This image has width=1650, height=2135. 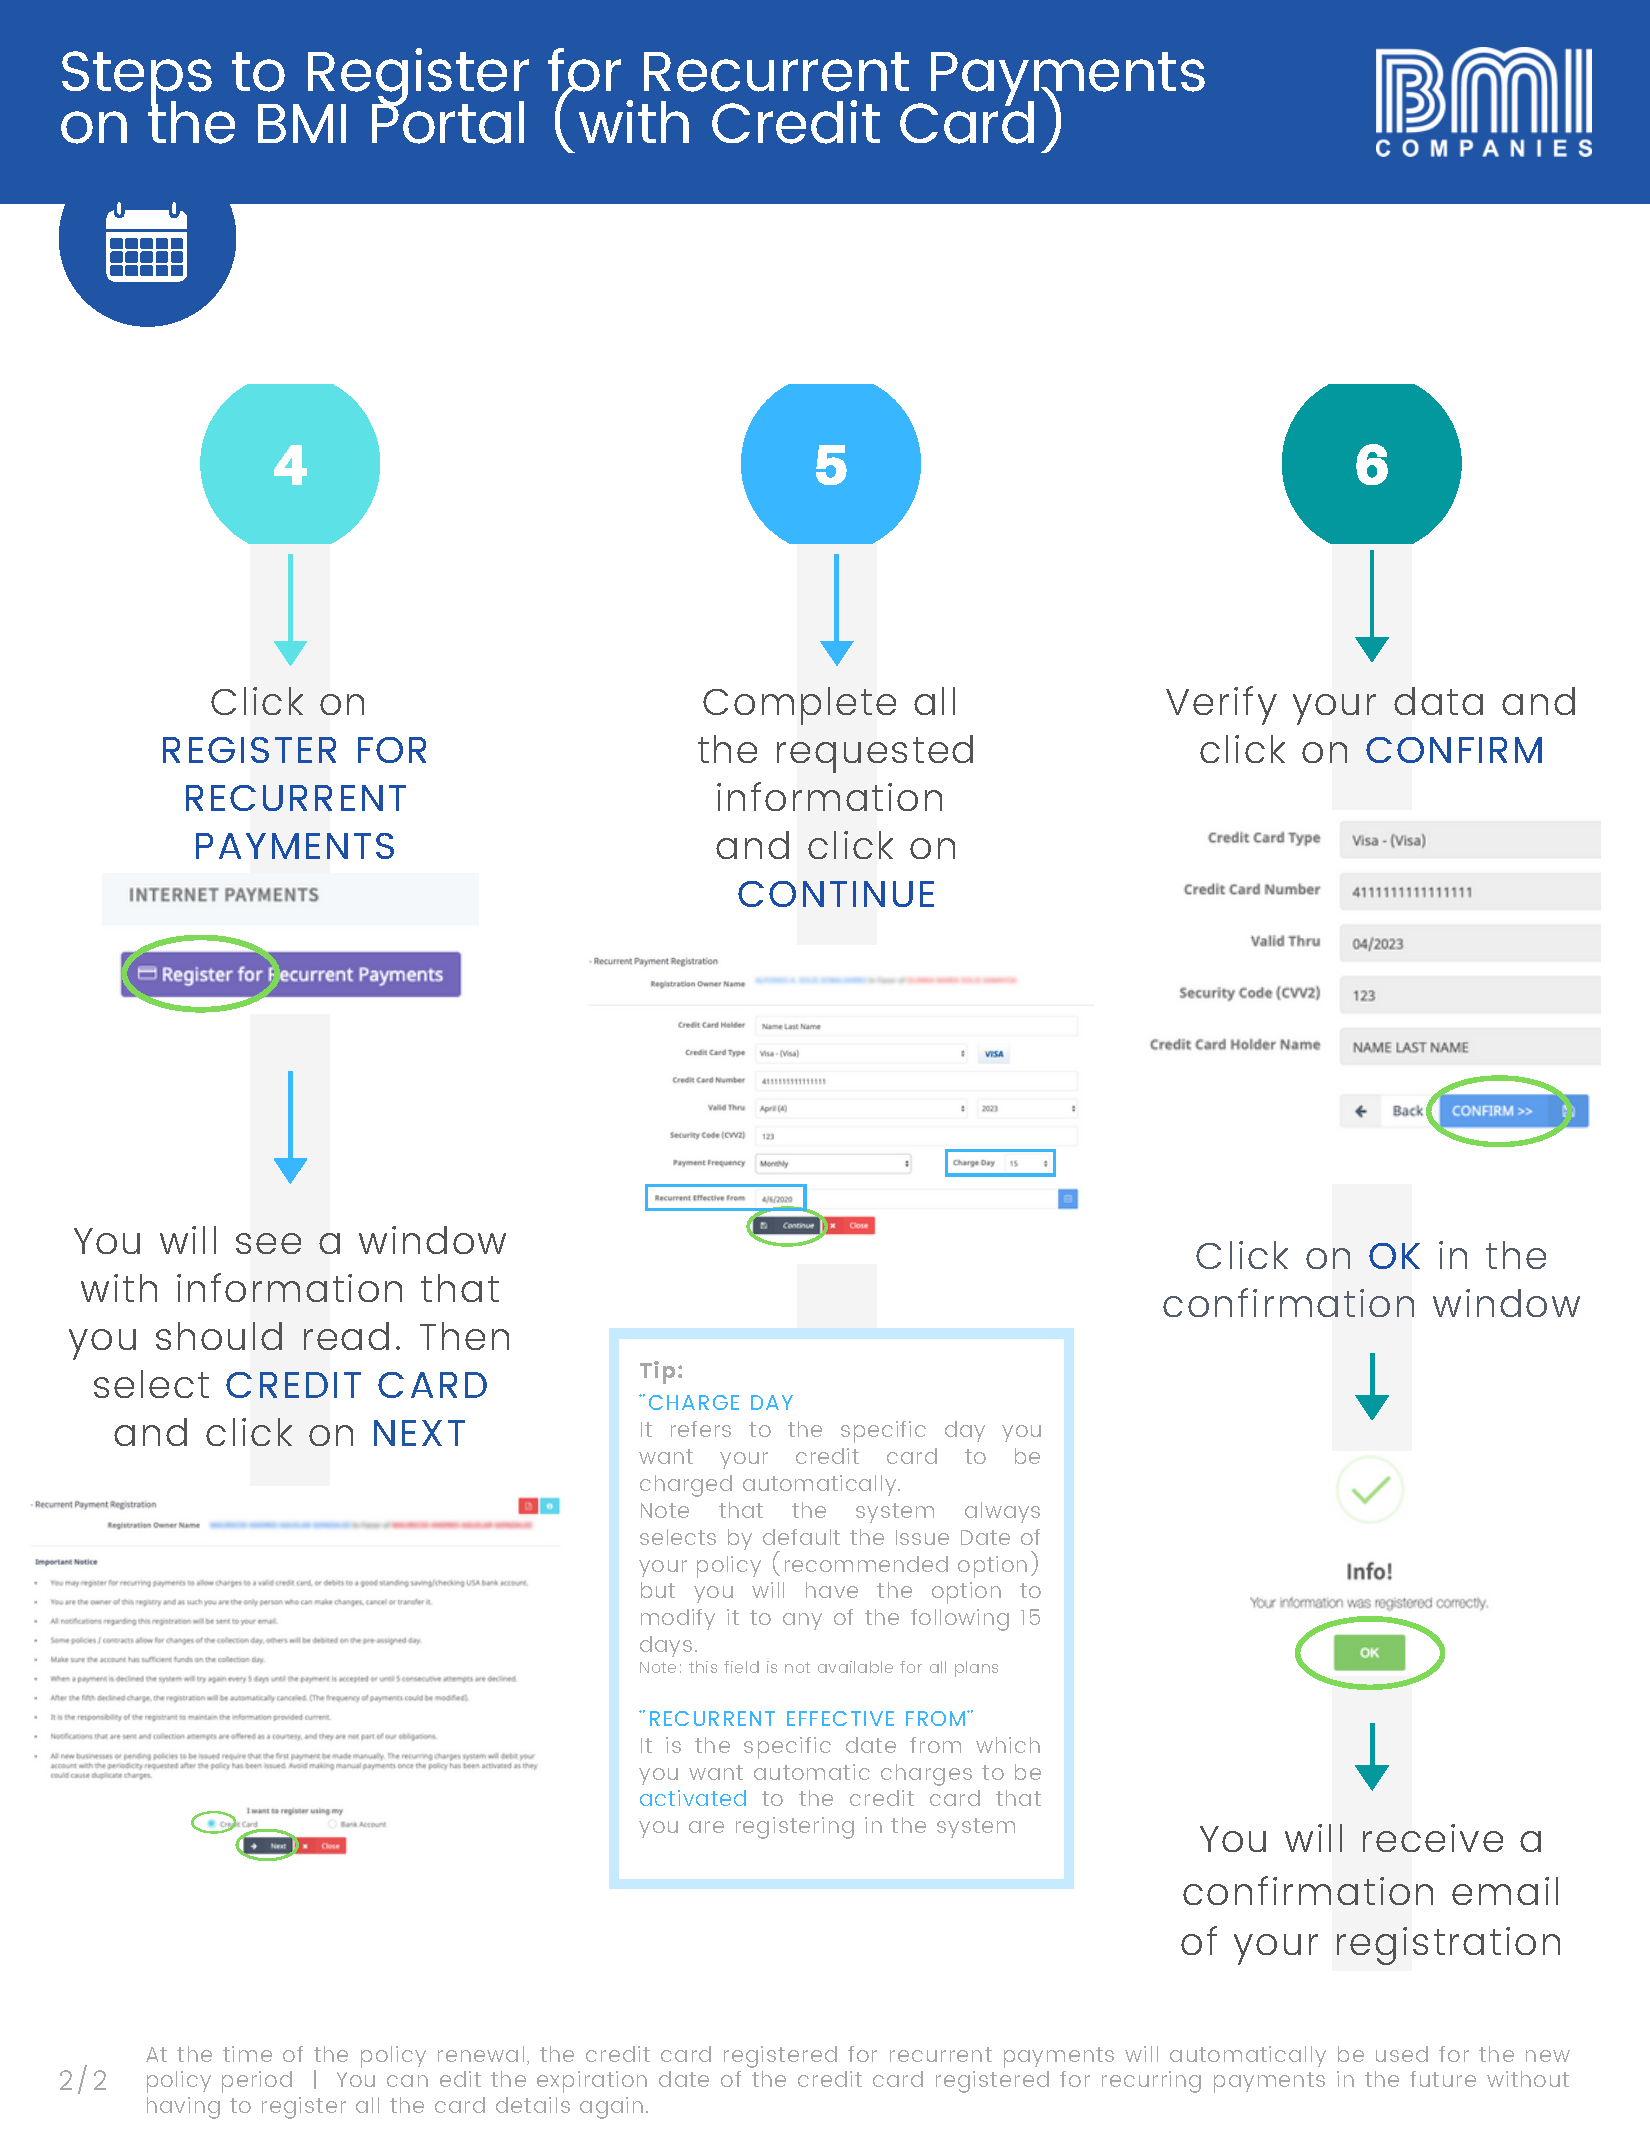 What do you see at coordinates (302, 123) in the image?
I see `BMI` at bounding box center [302, 123].
